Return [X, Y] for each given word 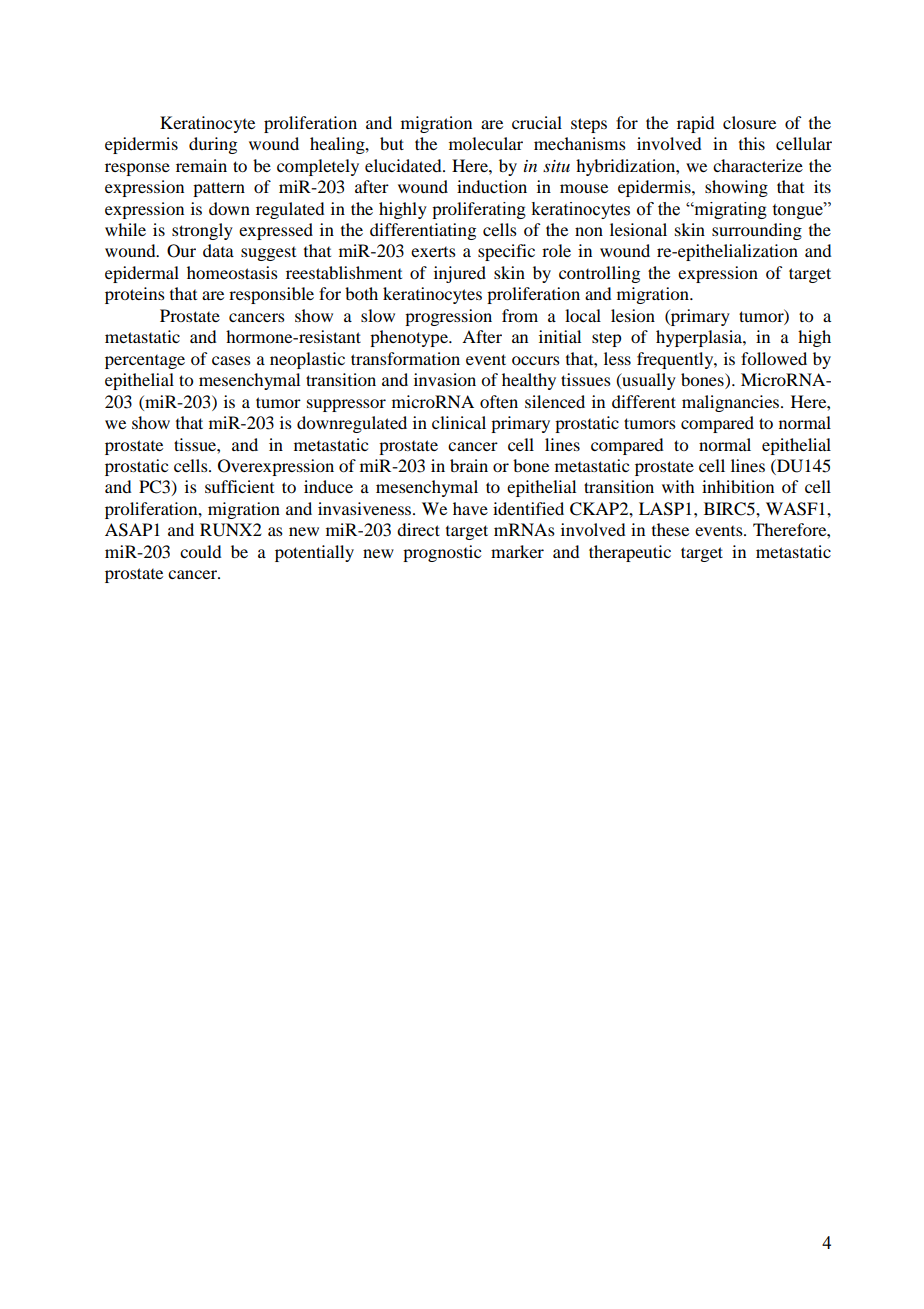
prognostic [442, 553]
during [213, 145]
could [200, 551]
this [752, 143]
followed [774, 358]
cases [231, 360]
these [670, 529]
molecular [486, 143]
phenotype [410, 338]
